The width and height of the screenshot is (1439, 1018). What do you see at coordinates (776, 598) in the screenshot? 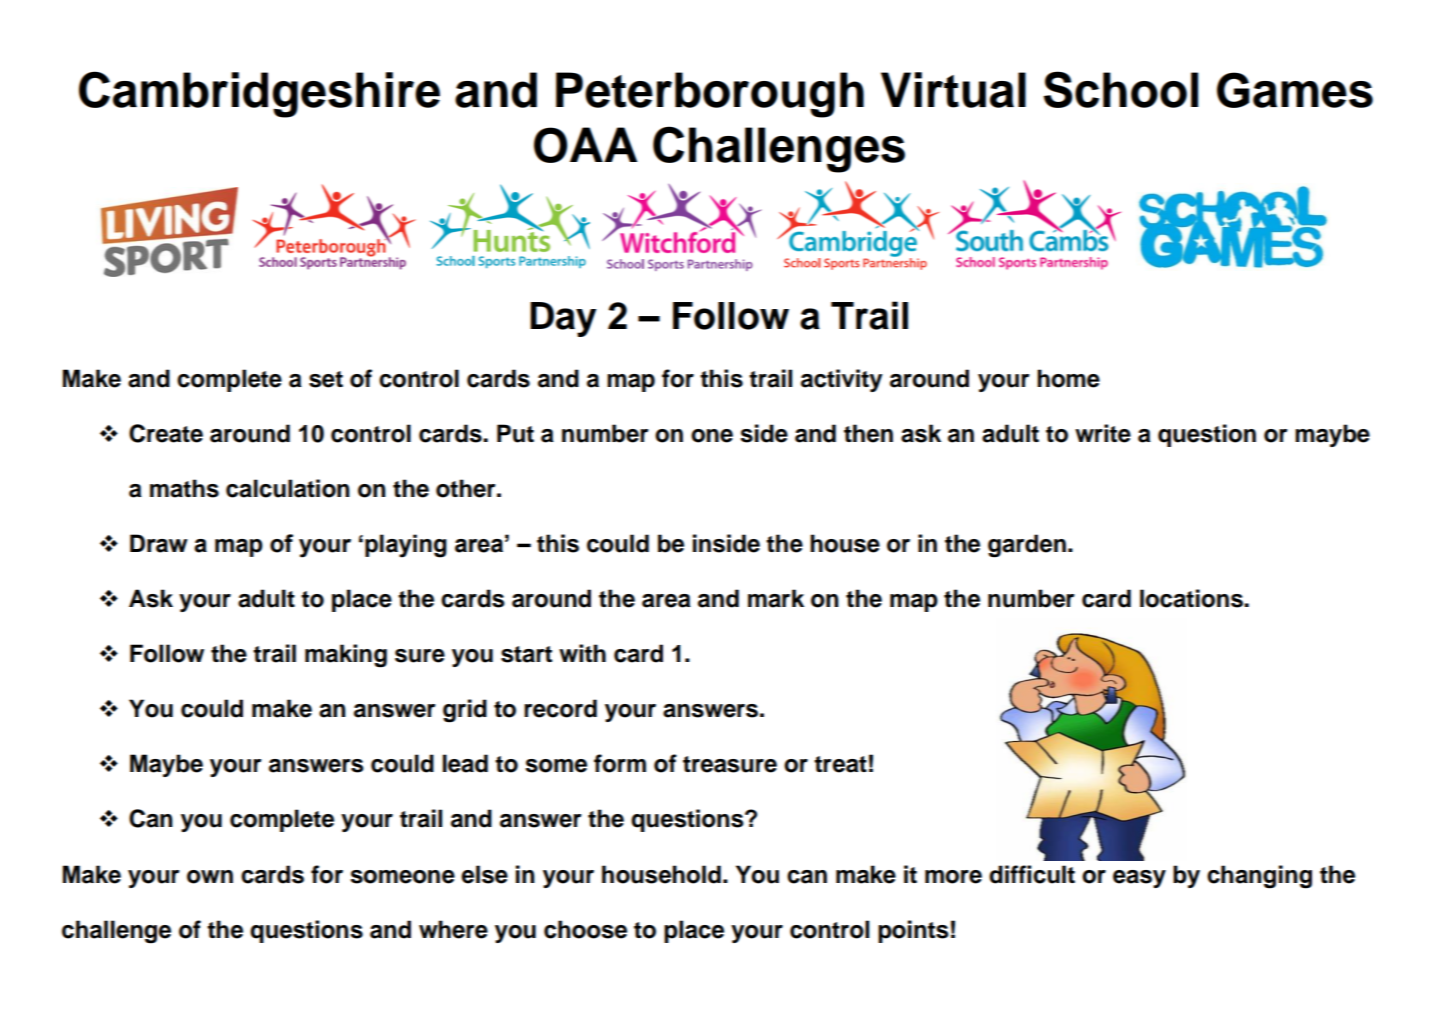
I see `mark` at bounding box center [776, 598].
